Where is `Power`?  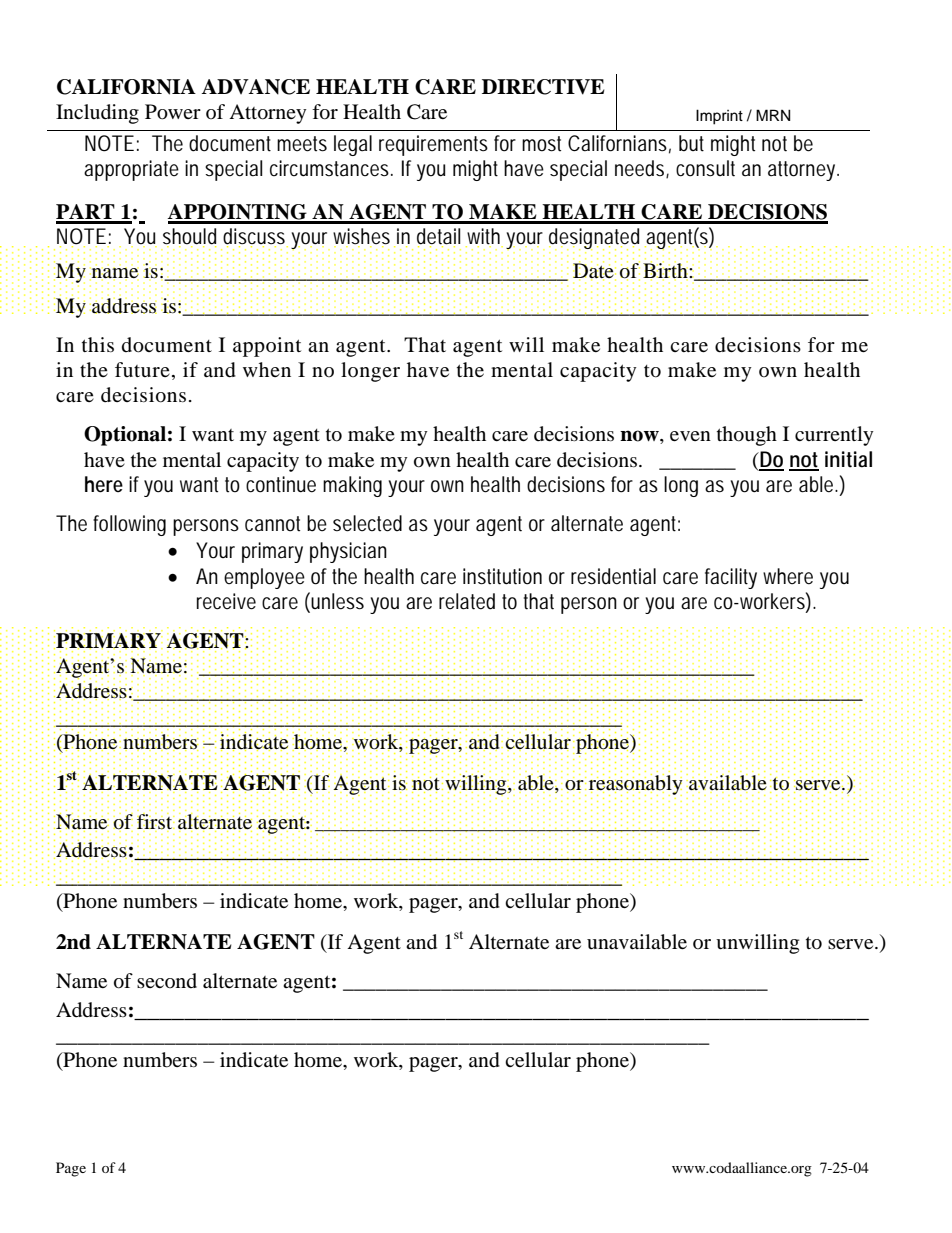 Power is located at coordinates (173, 112).
